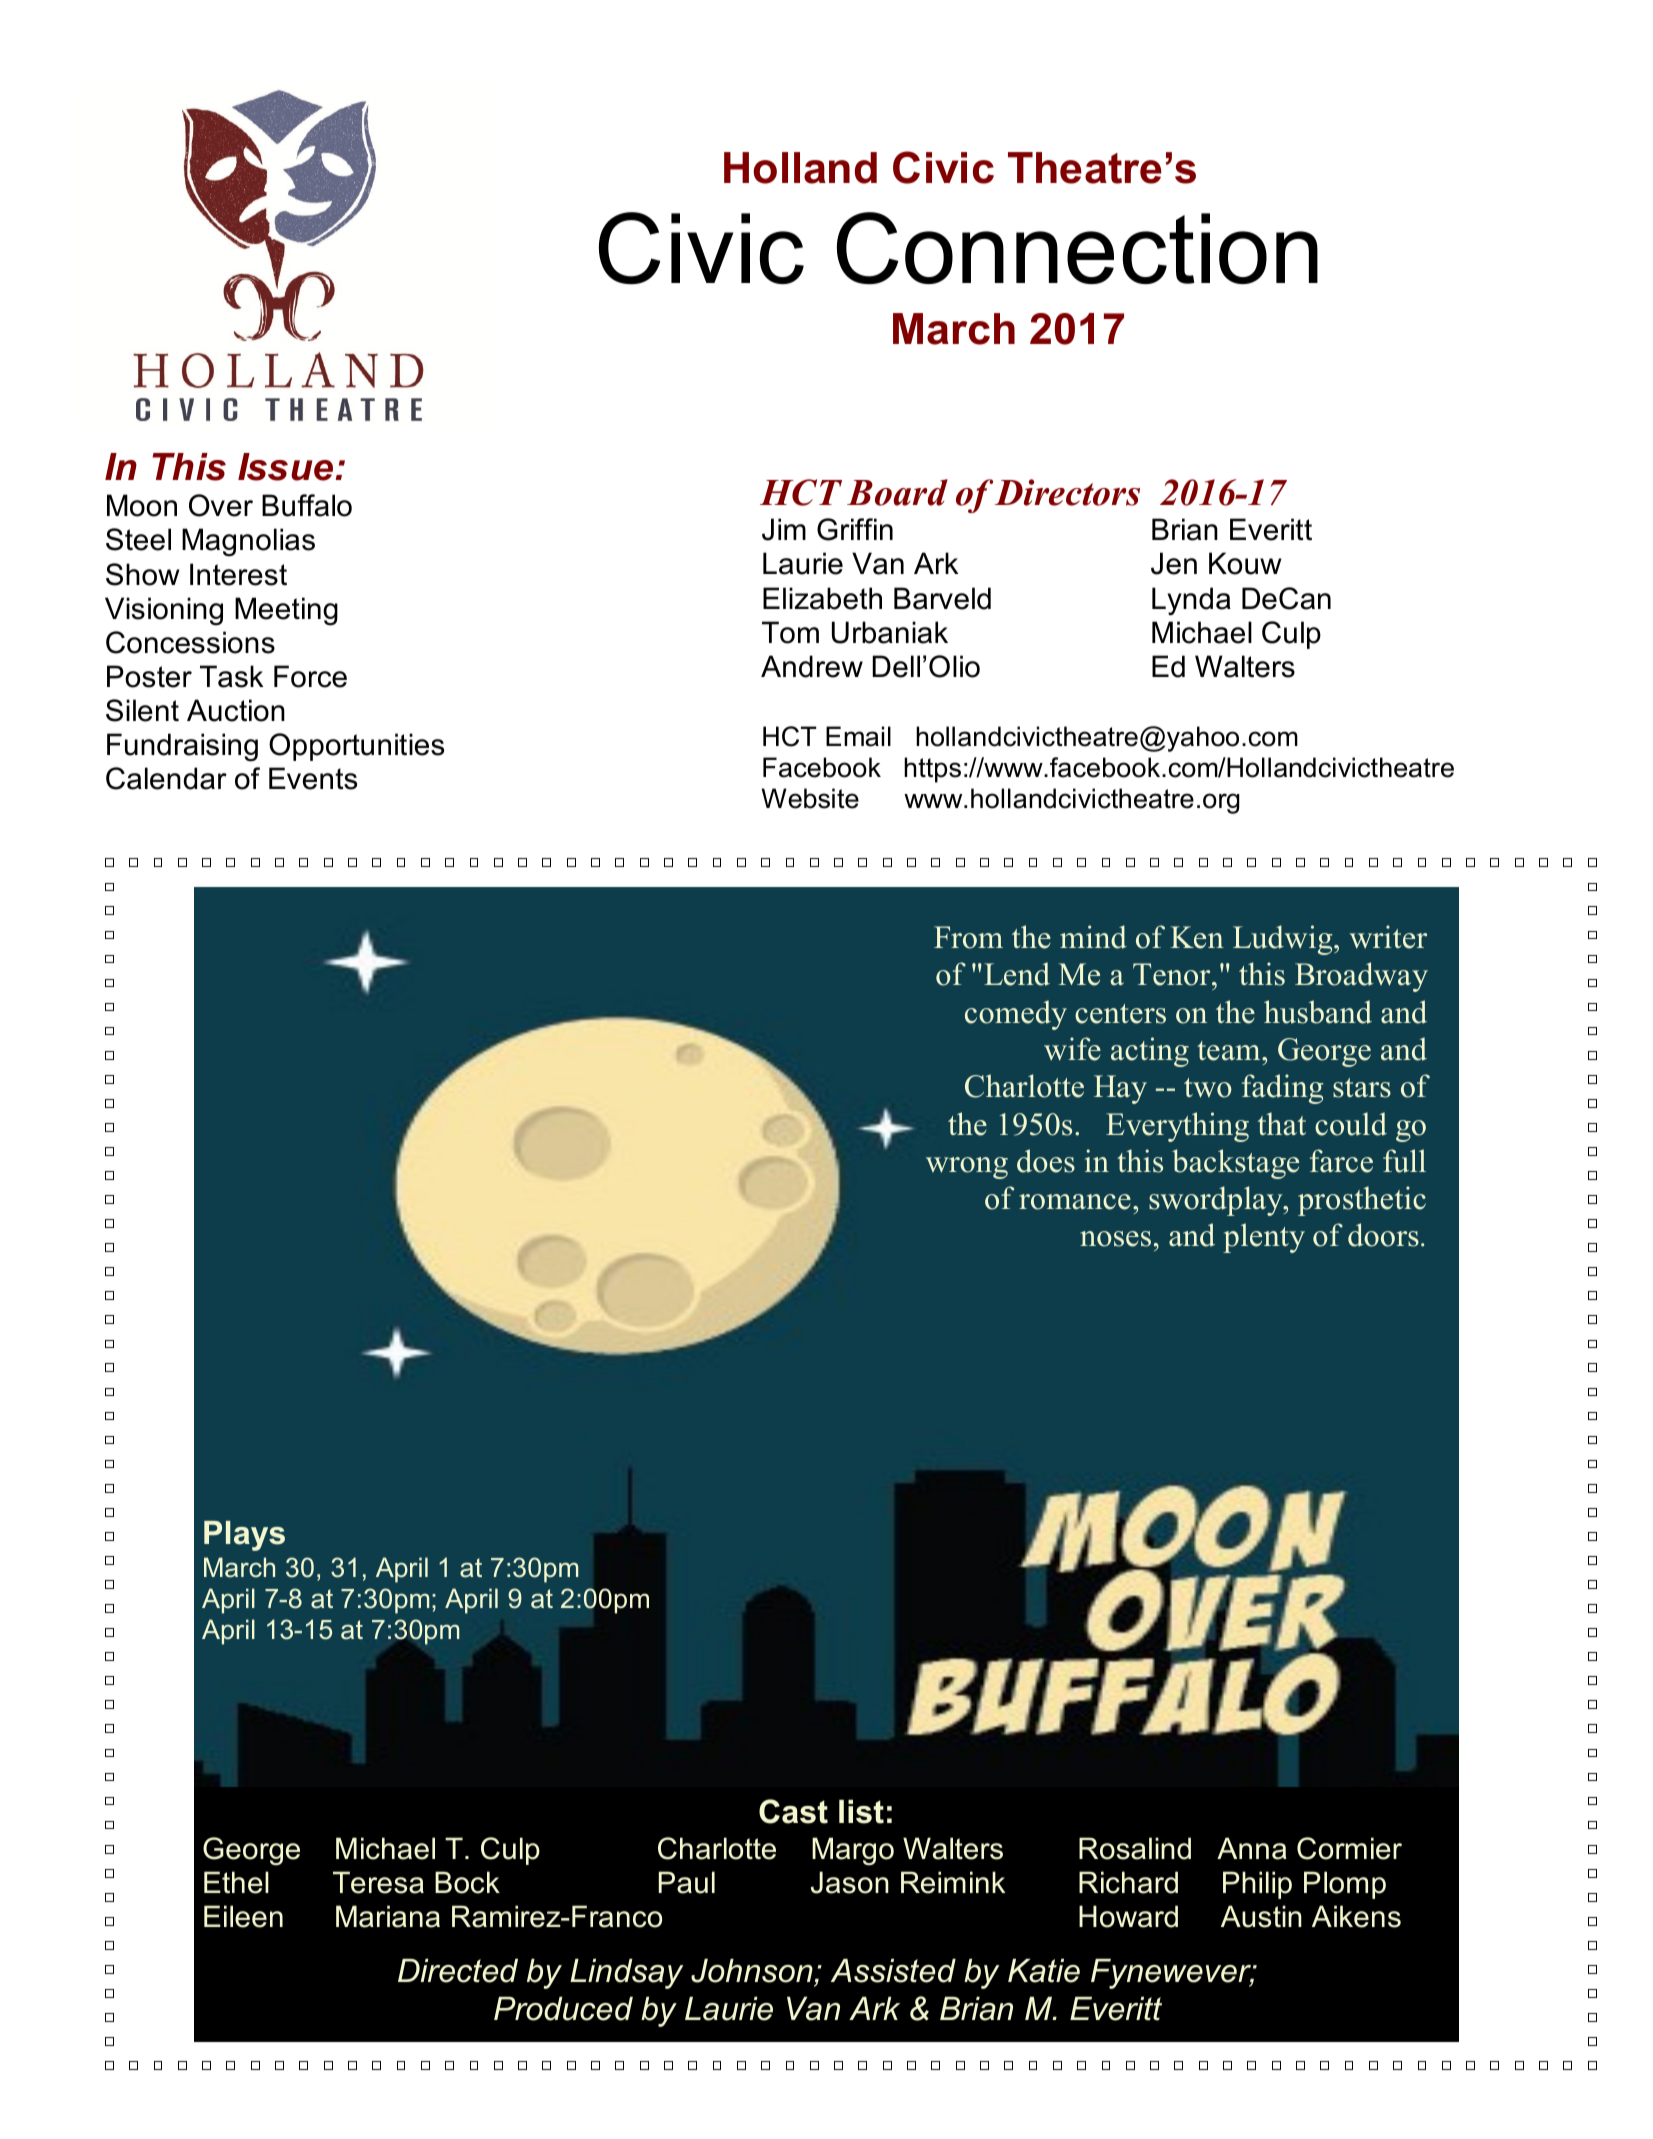 This document has width=1653, height=2139. What do you see at coordinates (897, 492) in the document?
I see `Board` at bounding box center [897, 492].
